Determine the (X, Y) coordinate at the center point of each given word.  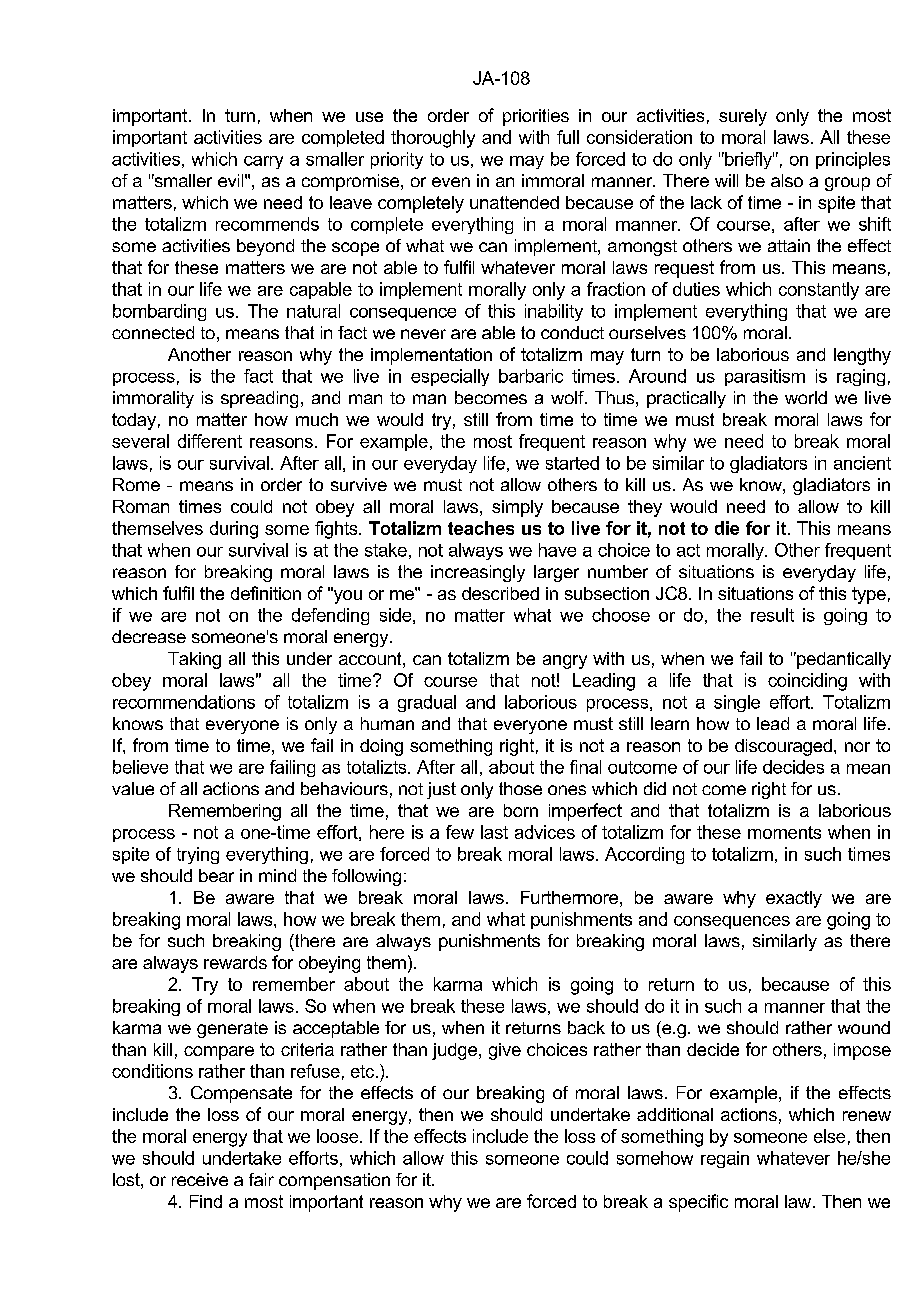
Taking (194, 660)
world (806, 397)
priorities (536, 117)
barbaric (531, 376)
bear (216, 875)
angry (565, 662)
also (787, 180)
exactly (794, 899)
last (494, 832)
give (505, 1051)
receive (200, 1179)
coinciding (807, 682)
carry (263, 162)
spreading (259, 399)
